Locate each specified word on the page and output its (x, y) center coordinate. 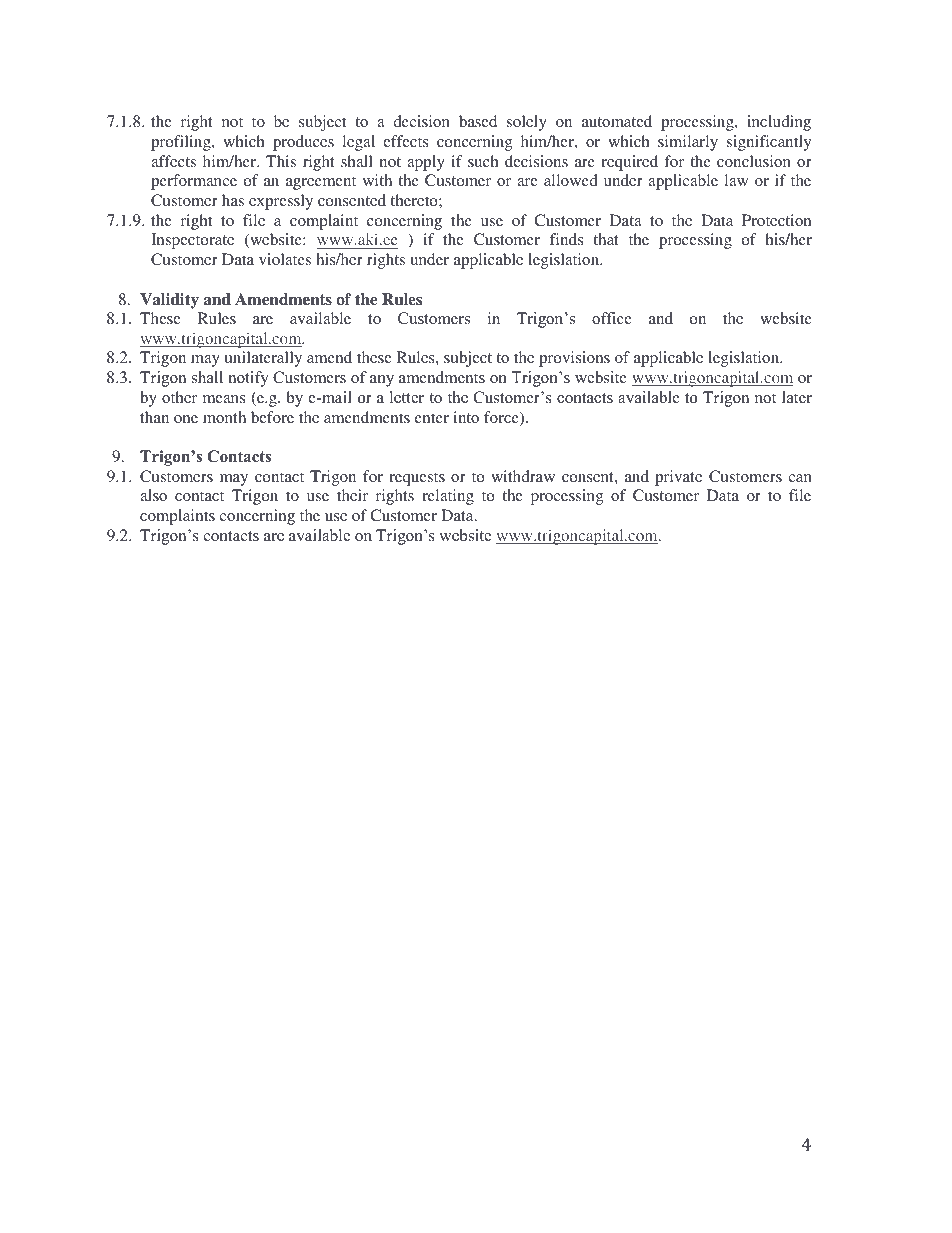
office (612, 318)
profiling (182, 143)
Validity (169, 301)
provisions (574, 359)
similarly (688, 143)
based (478, 121)
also (153, 495)
